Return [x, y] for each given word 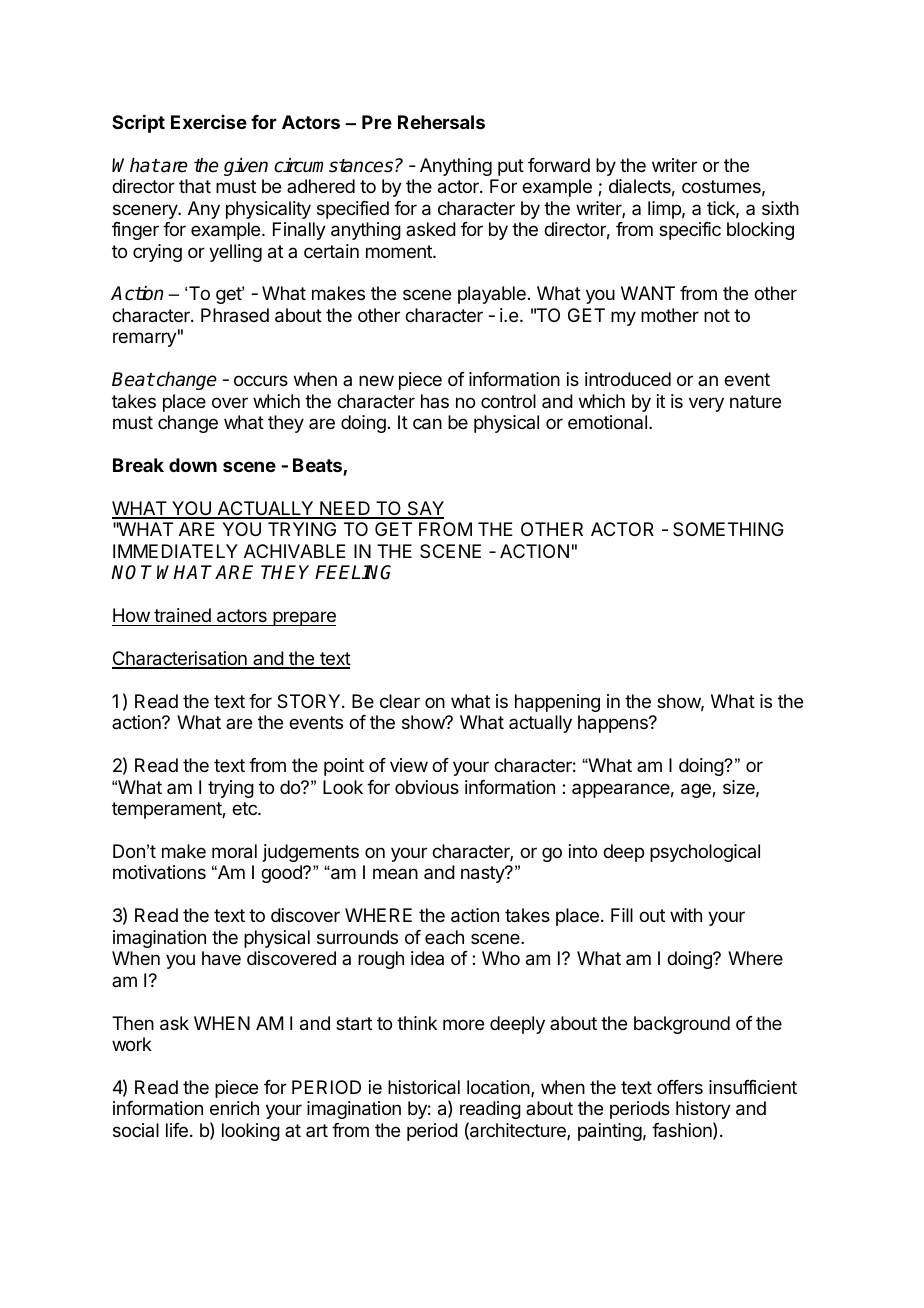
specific [690, 231]
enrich [234, 1108]
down [193, 465]
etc [245, 808]
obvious [427, 787]
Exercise [209, 122]
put [511, 167]
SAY [424, 509]
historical [424, 1087]
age [697, 790]
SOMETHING [728, 529]
